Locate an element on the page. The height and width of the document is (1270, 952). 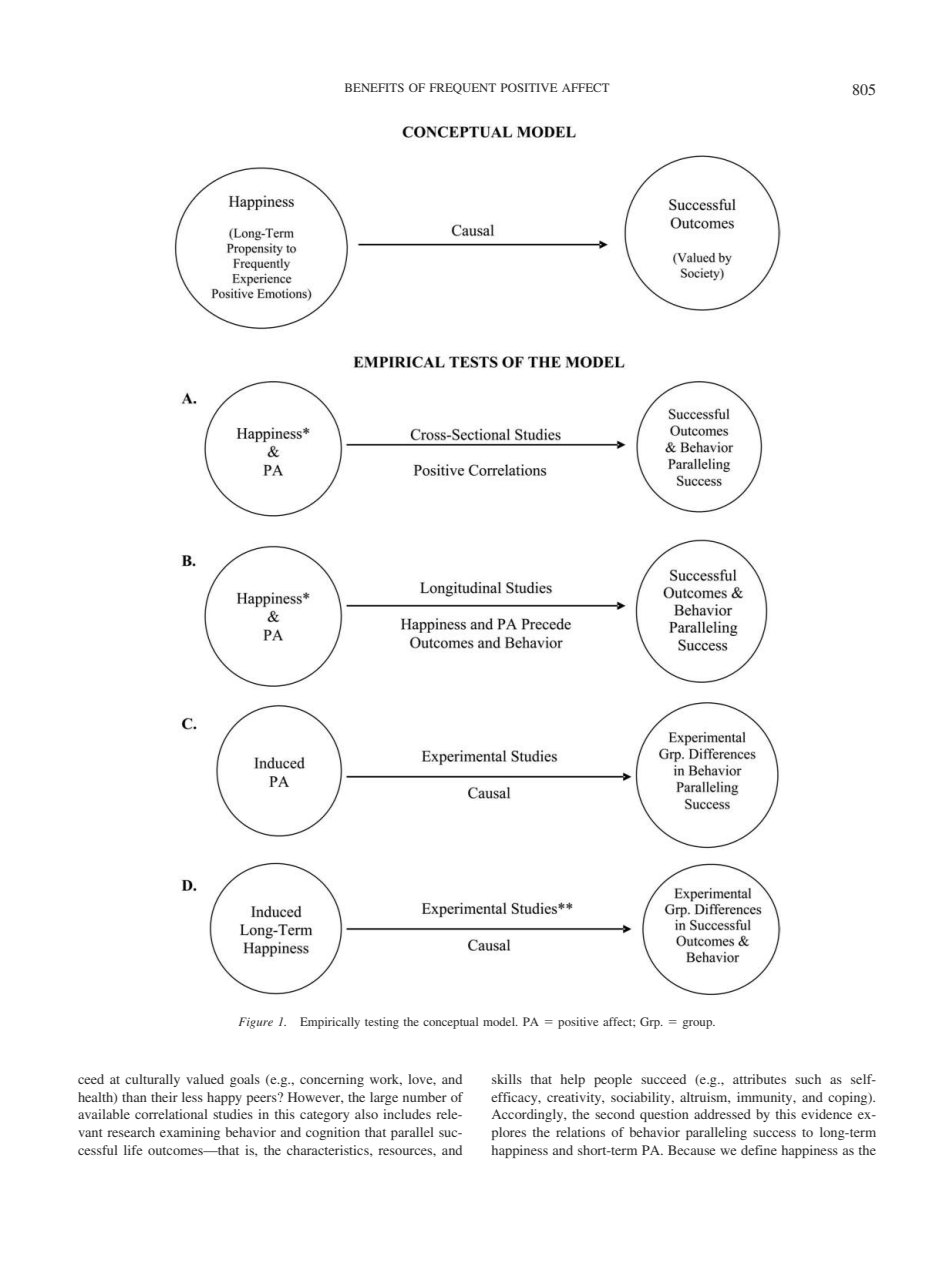
conceptual is located at coordinates (450, 1023).
